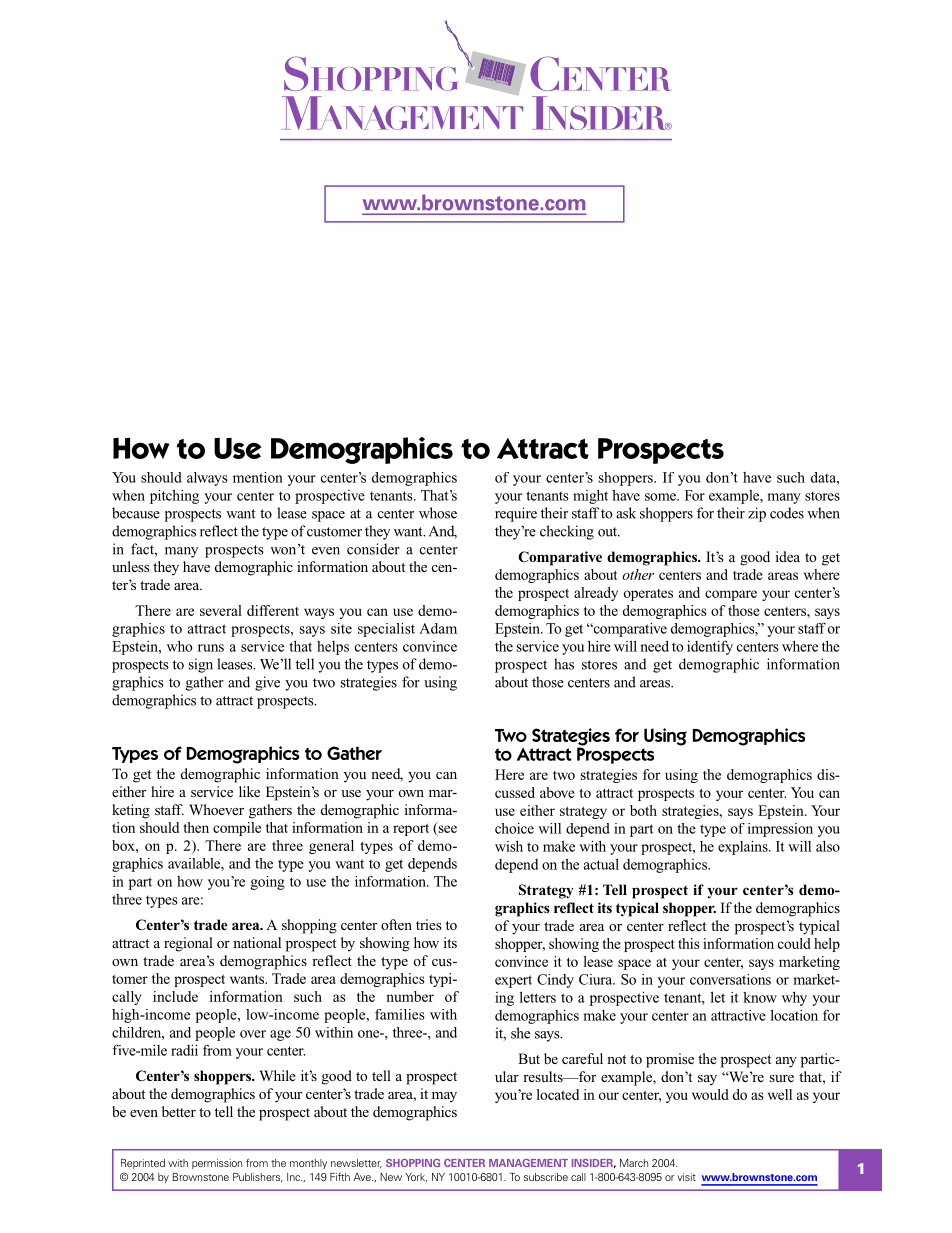 Image resolution: width=952 pixels, height=1233 pixels. I want to click on explains, so click(744, 848).
